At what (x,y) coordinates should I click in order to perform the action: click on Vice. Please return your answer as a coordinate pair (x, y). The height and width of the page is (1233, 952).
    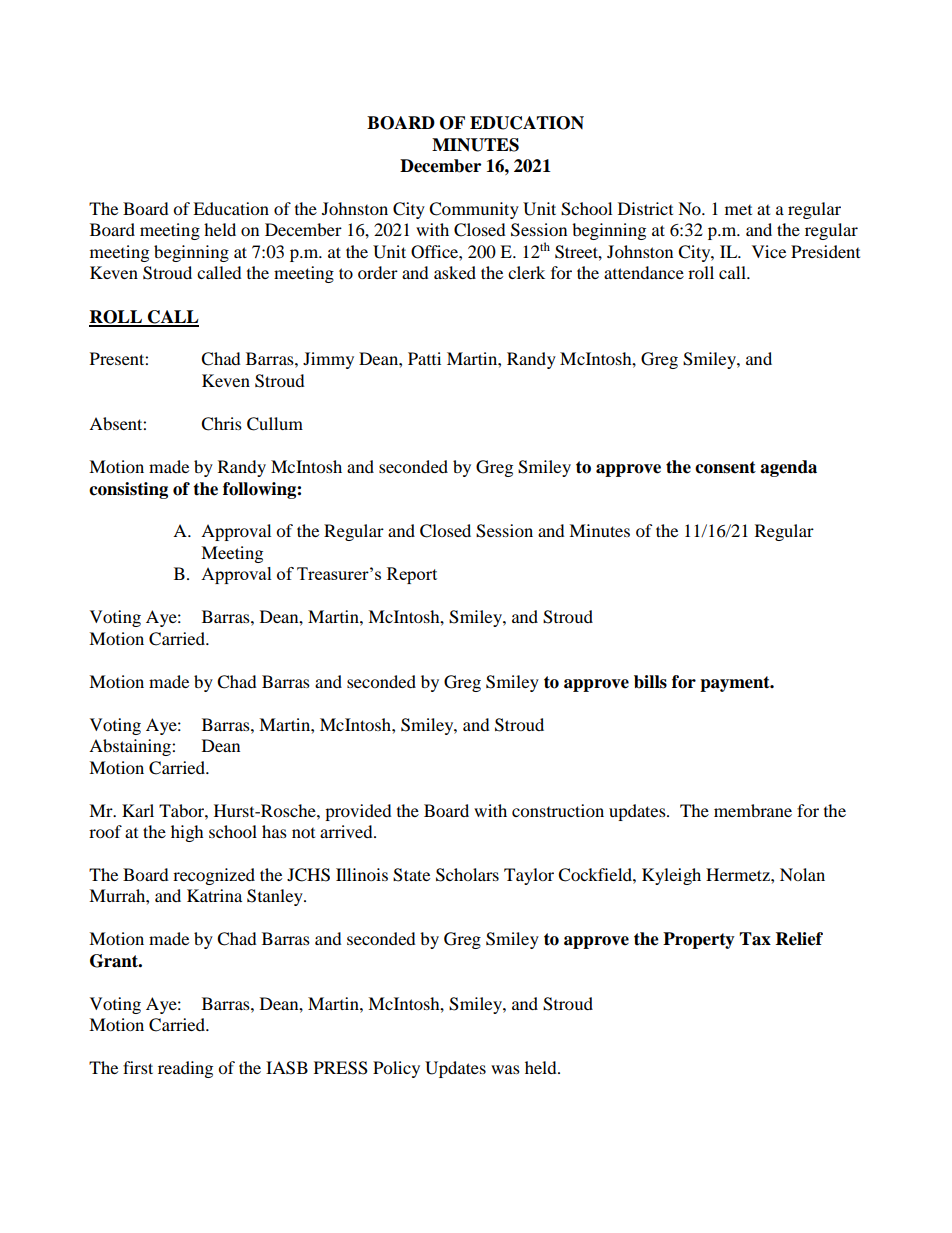
    Looking at the image, I should click on (769, 251).
